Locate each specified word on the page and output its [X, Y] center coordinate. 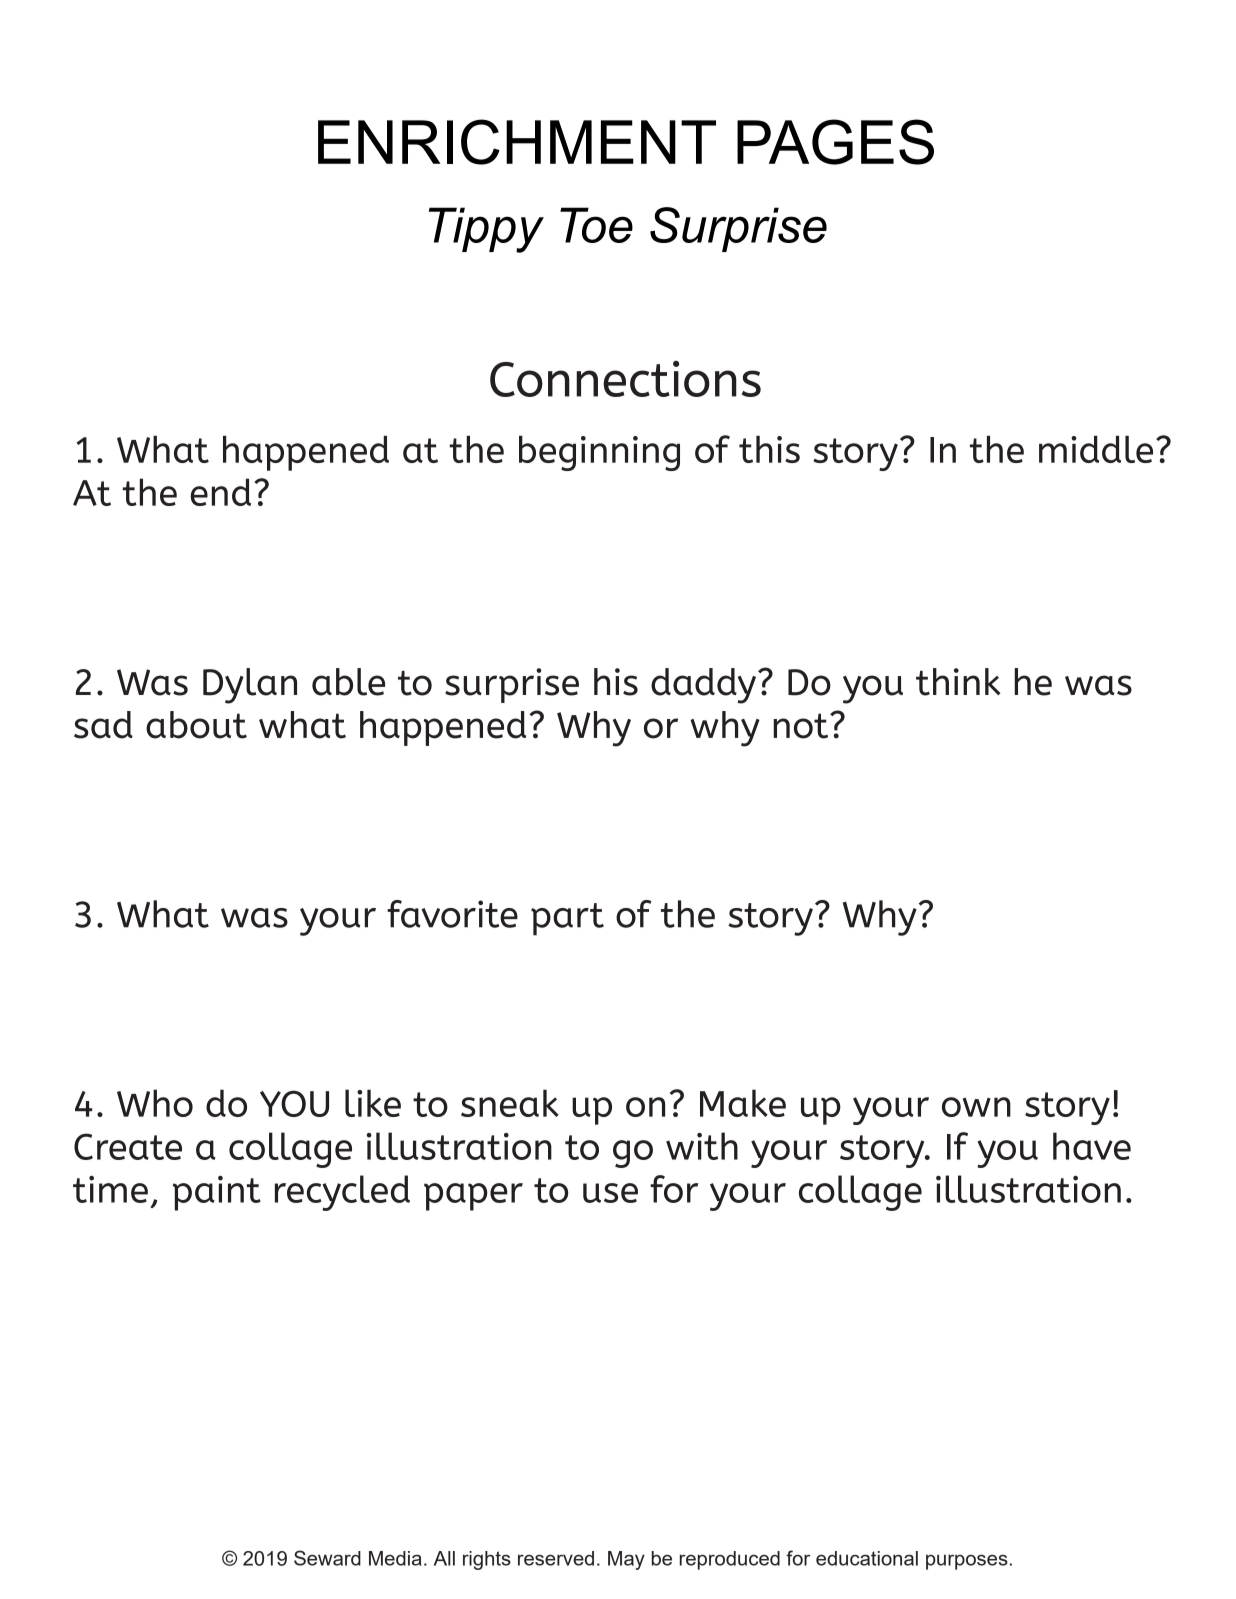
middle [1096, 449]
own [976, 1107]
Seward [327, 1558]
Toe [596, 225]
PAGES [835, 142]
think [958, 682]
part [567, 919]
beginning [599, 453]
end [220, 492]
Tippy [486, 230]
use [610, 1193]
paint [217, 1193]
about [196, 725]
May [626, 1560]
